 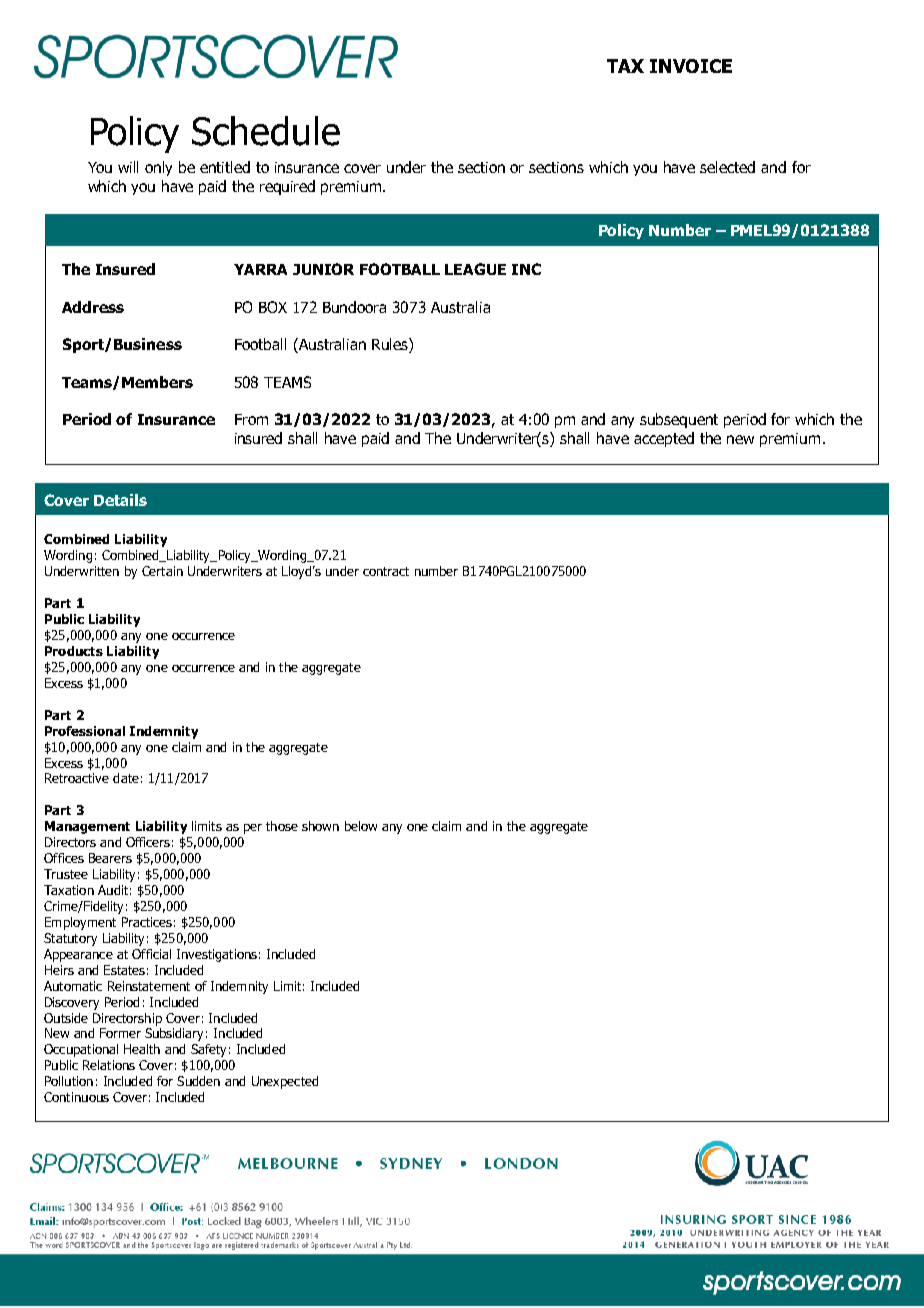 I want to click on below, so click(x=361, y=826).
